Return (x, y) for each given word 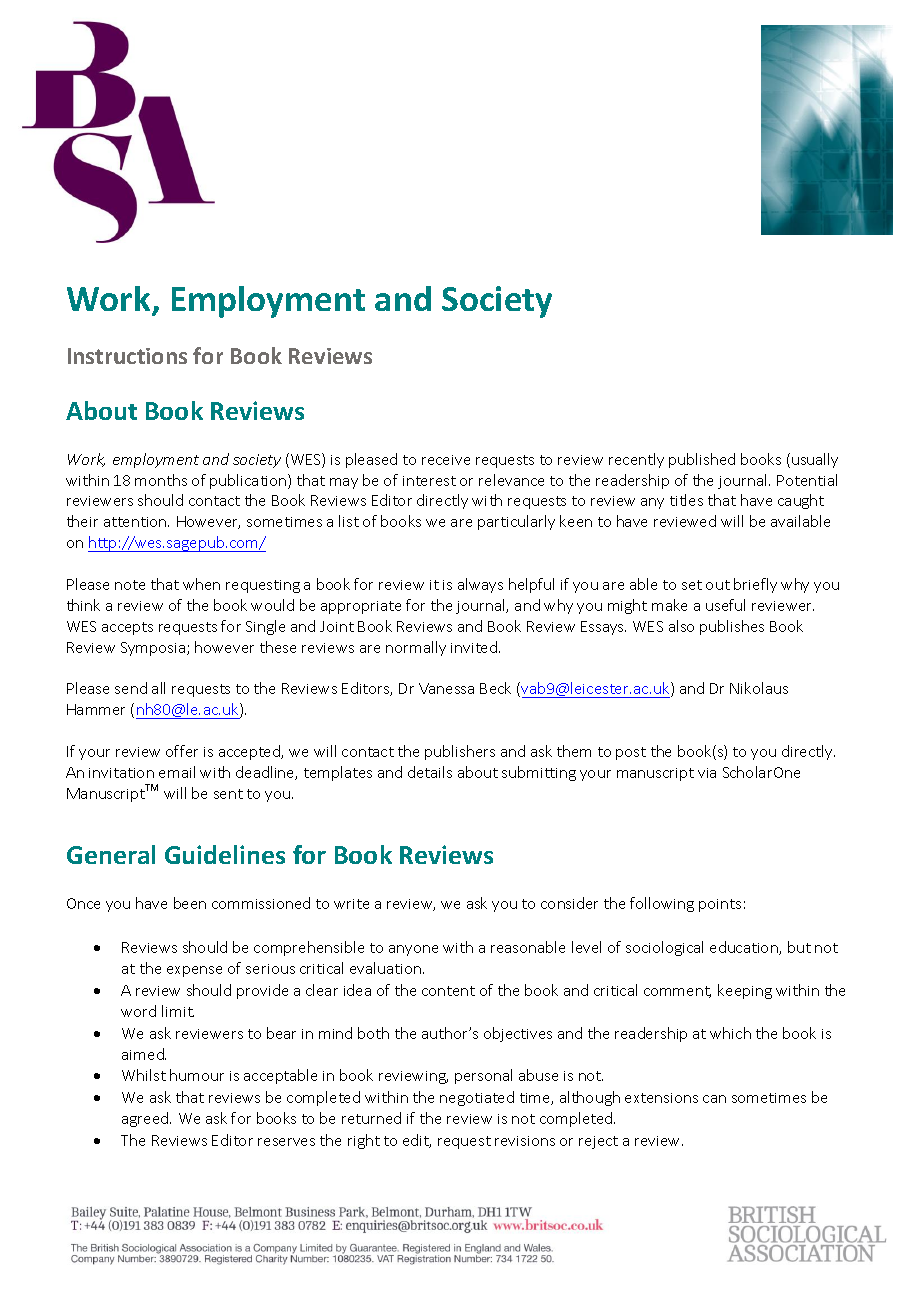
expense (194, 971)
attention (136, 522)
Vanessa (446, 688)
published (702, 460)
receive (446, 460)
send (131, 688)
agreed (146, 1119)
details (430, 772)
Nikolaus (759, 688)
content (448, 991)
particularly (516, 522)
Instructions (127, 356)
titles (686, 500)
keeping (745, 991)
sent (228, 794)
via (707, 773)
